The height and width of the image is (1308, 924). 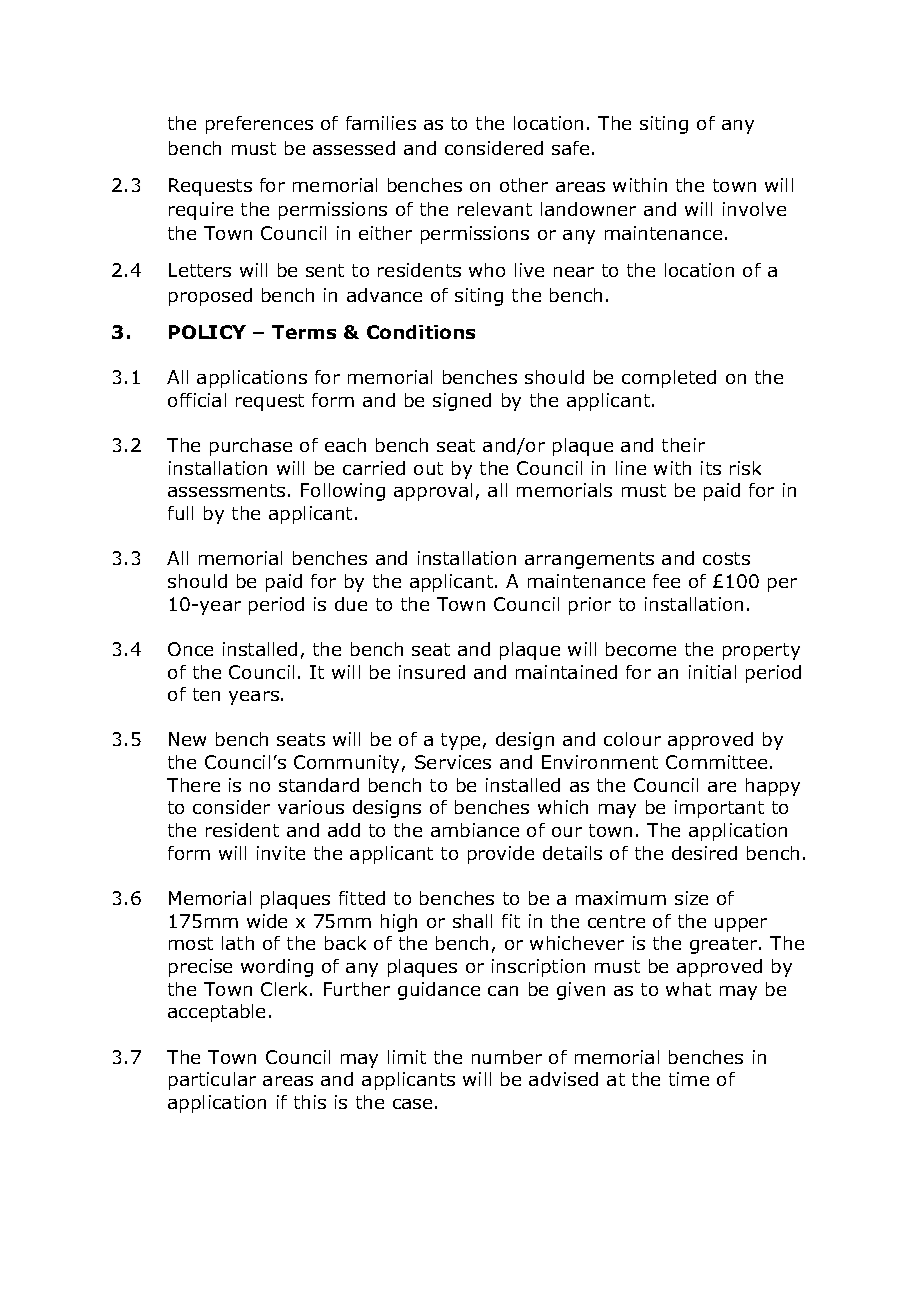 I want to click on There, so click(x=193, y=785).
